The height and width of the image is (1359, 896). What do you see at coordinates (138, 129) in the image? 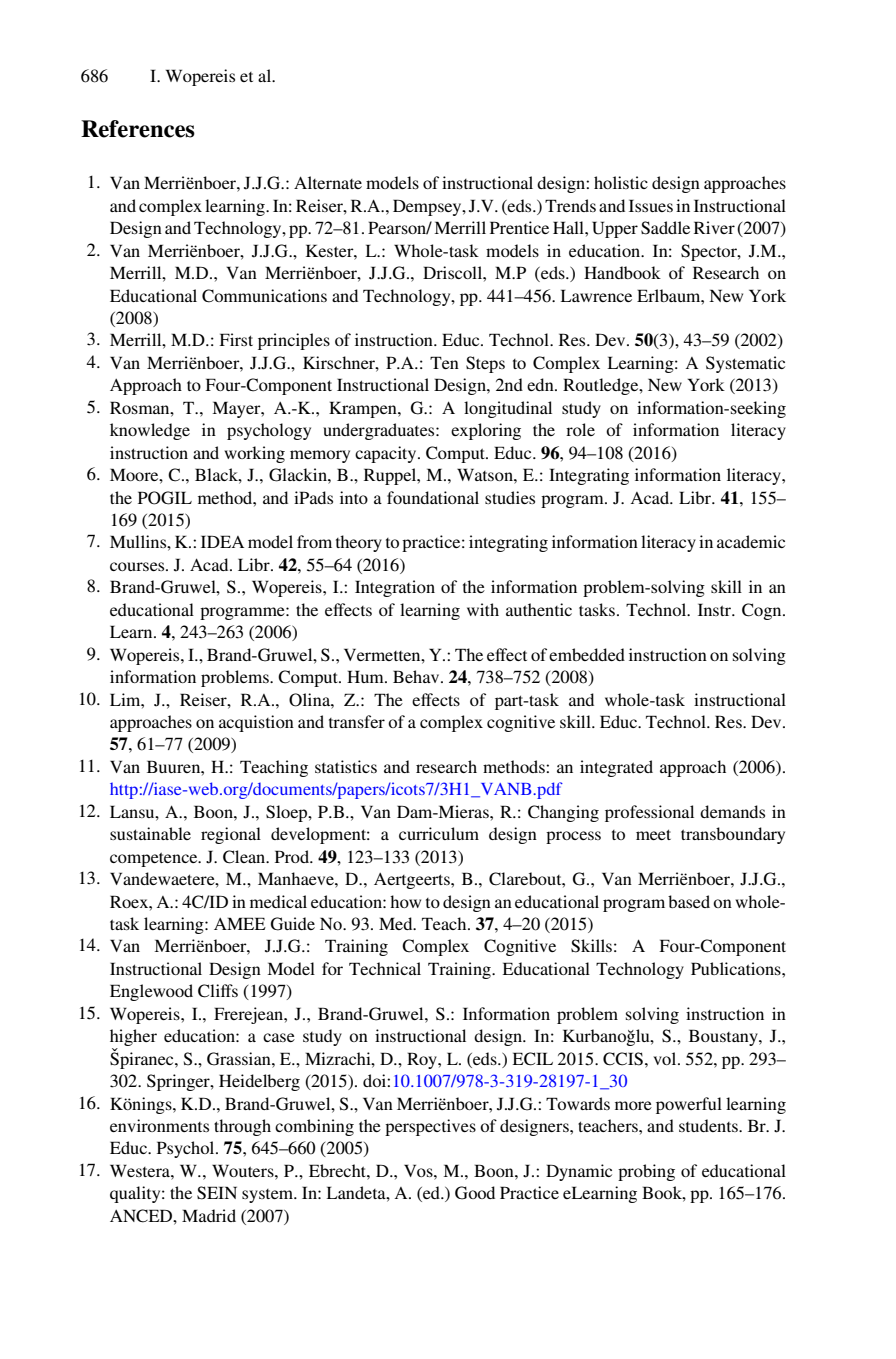
I see `References` at bounding box center [138, 129].
